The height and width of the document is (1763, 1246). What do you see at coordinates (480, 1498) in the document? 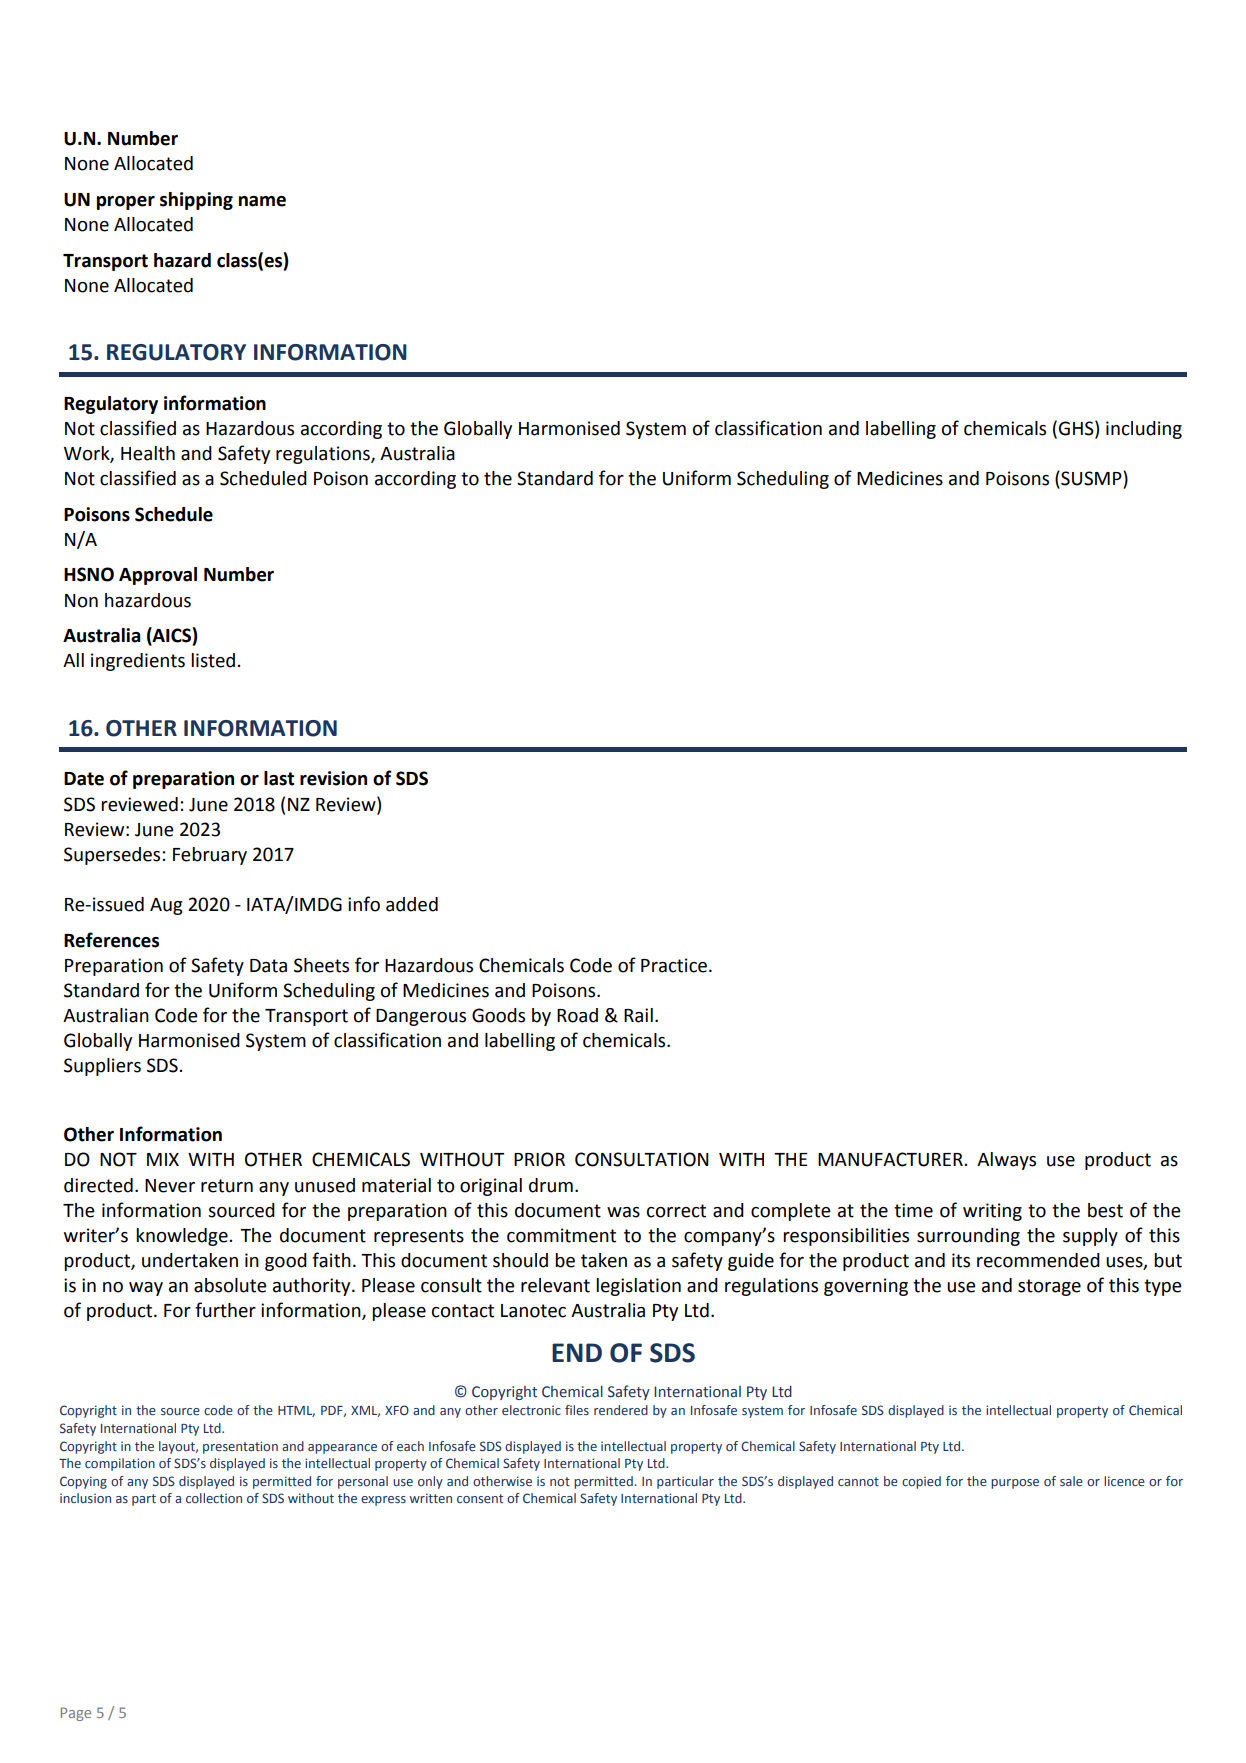
I see `consent` at bounding box center [480, 1498].
